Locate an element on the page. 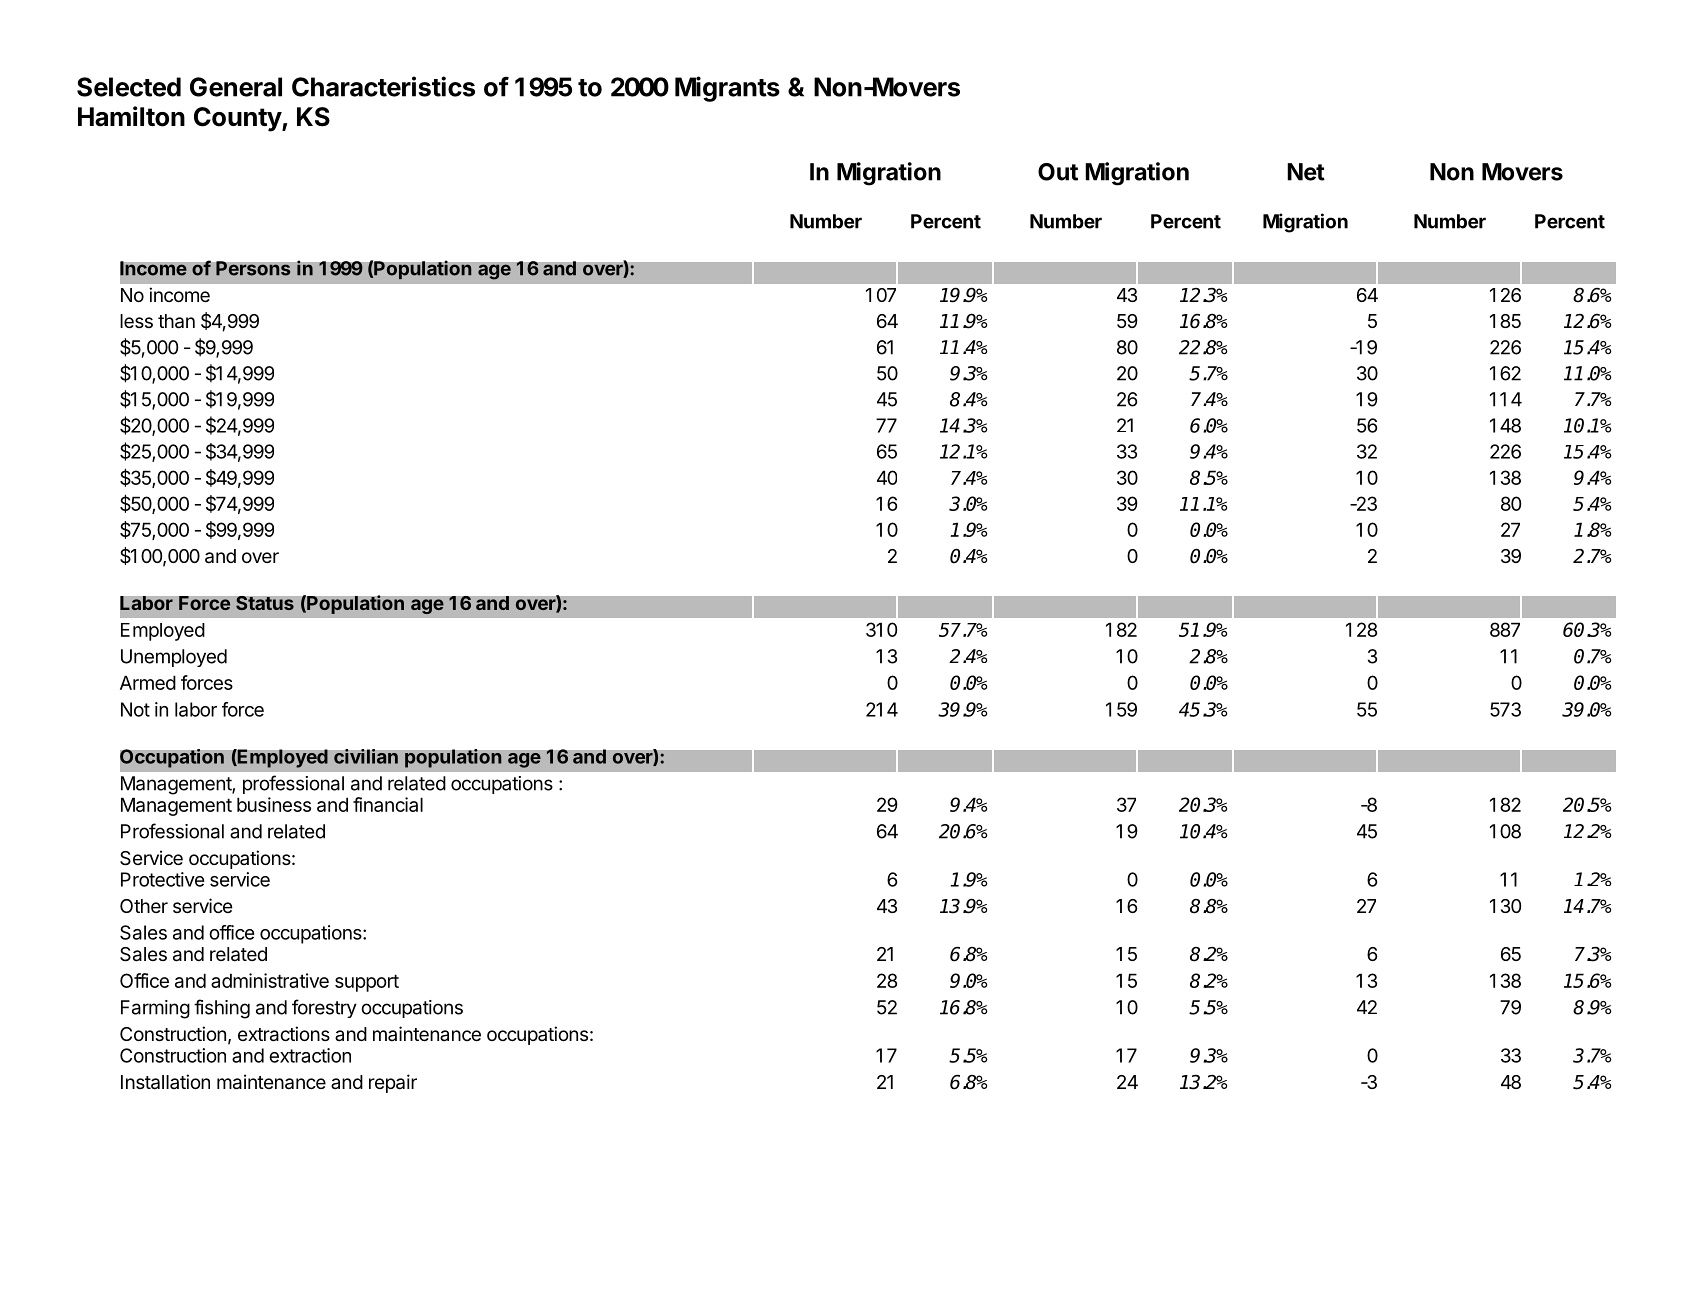 This image has height=1305, width=1689. County is located at coordinates (238, 119).
